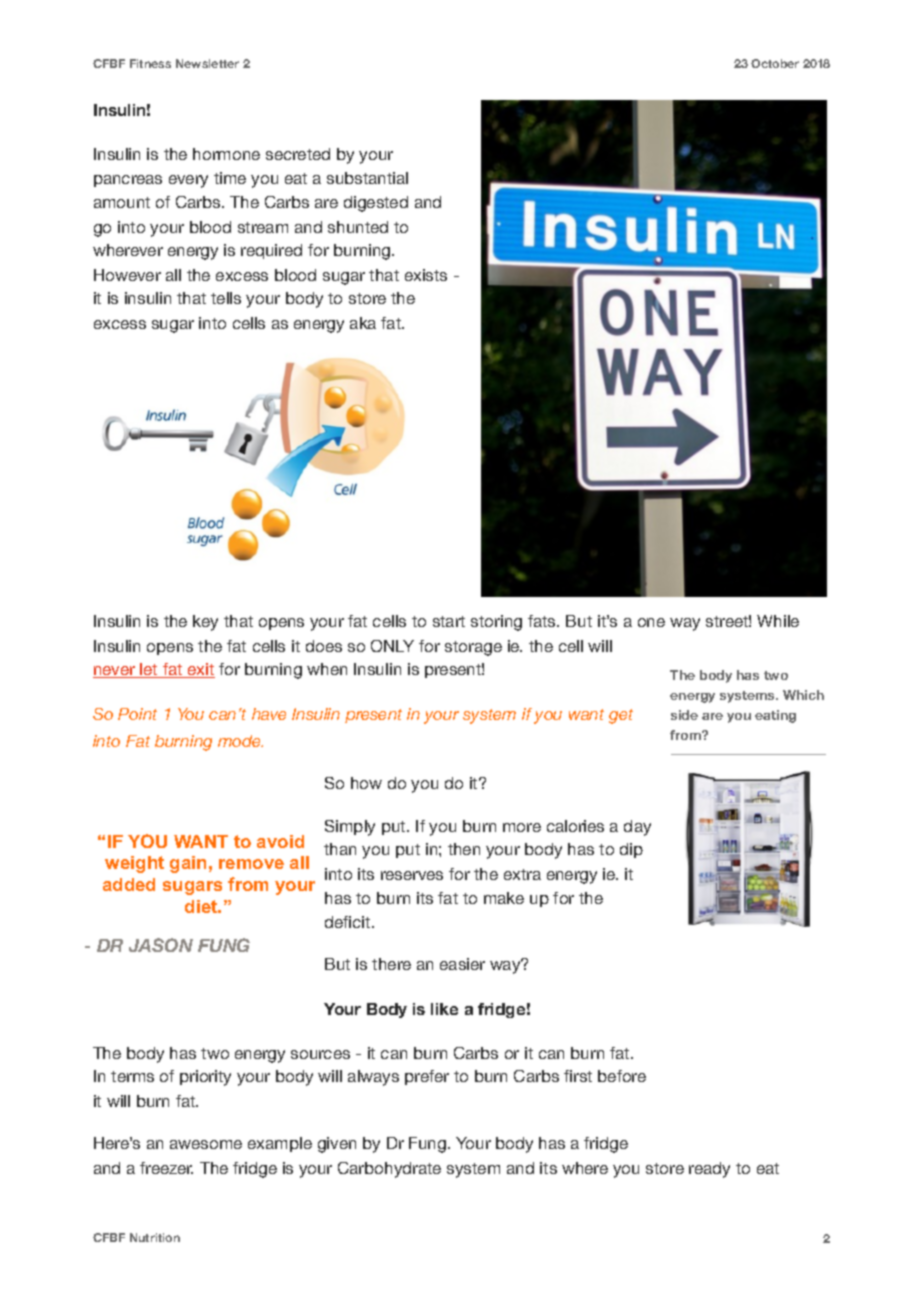 This image has height=1308, width=924. Describe the element at coordinates (200, 670) in the image. I see `exit` at that location.
